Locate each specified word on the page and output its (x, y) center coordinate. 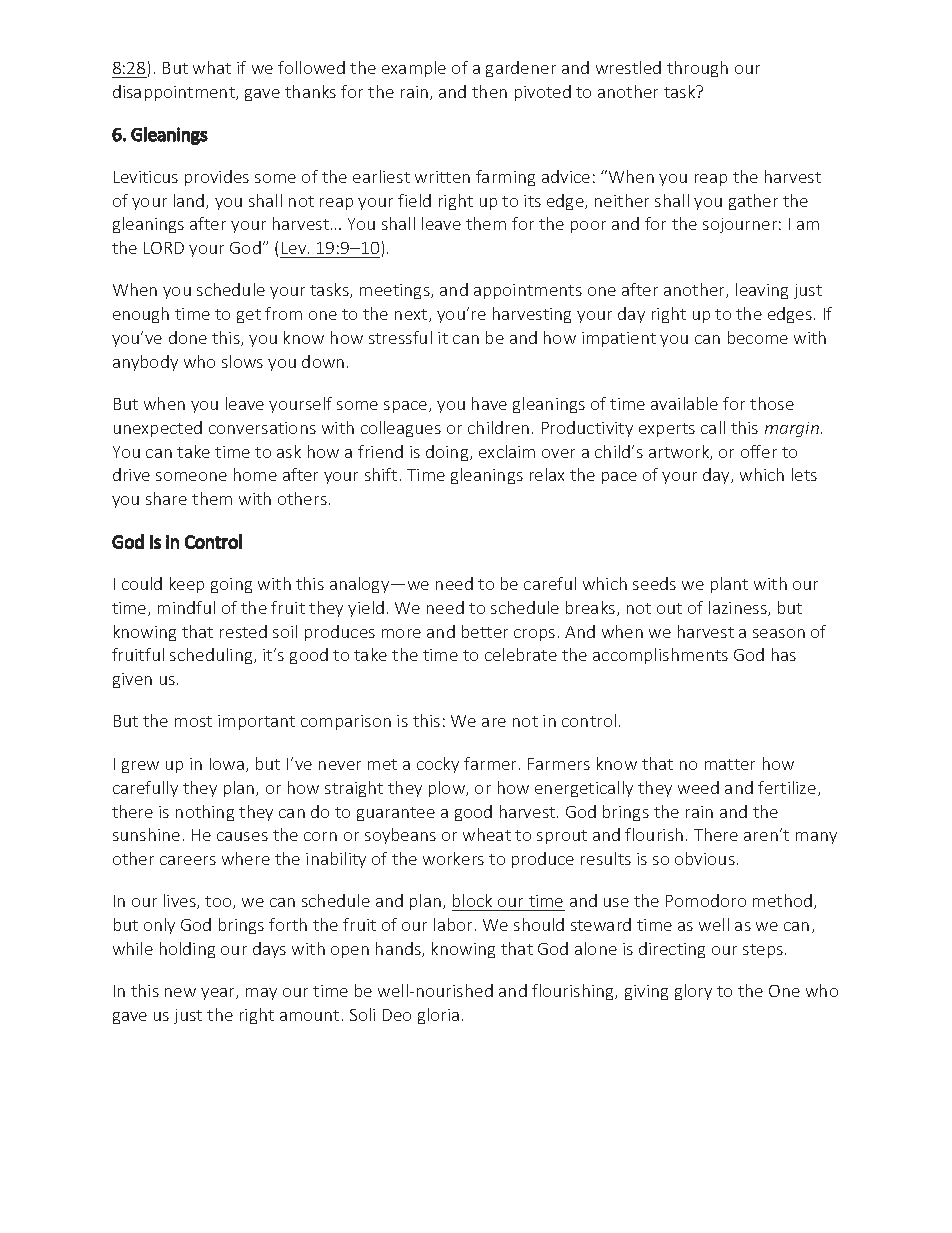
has (784, 654)
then (489, 91)
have (489, 403)
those (772, 403)
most (193, 721)
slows (242, 361)
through (697, 69)
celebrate (521, 654)
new (180, 992)
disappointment (175, 93)
